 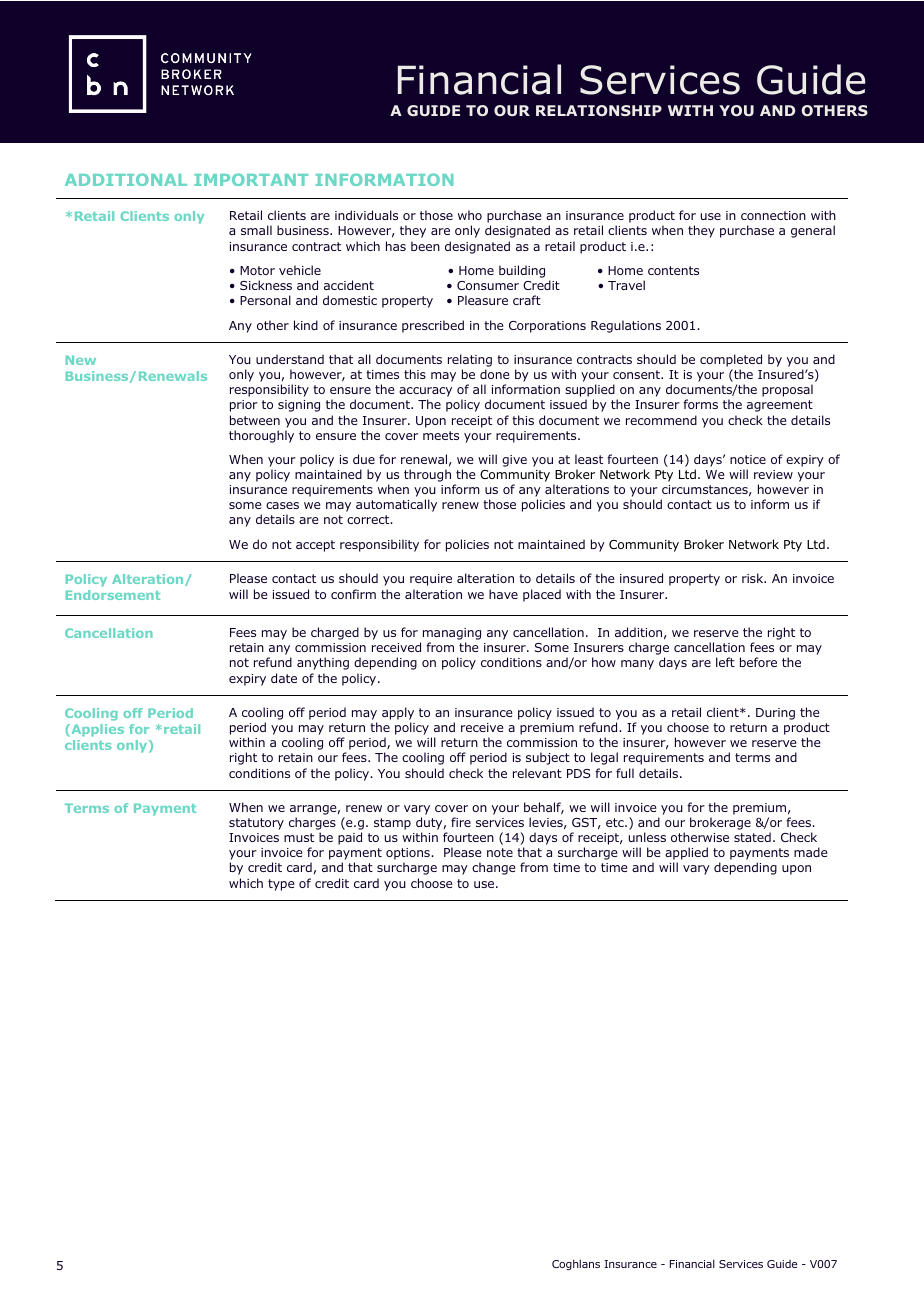 What do you see at coordinates (244, 406) in the page?
I see `prior` at bounding box center [244, 406].
